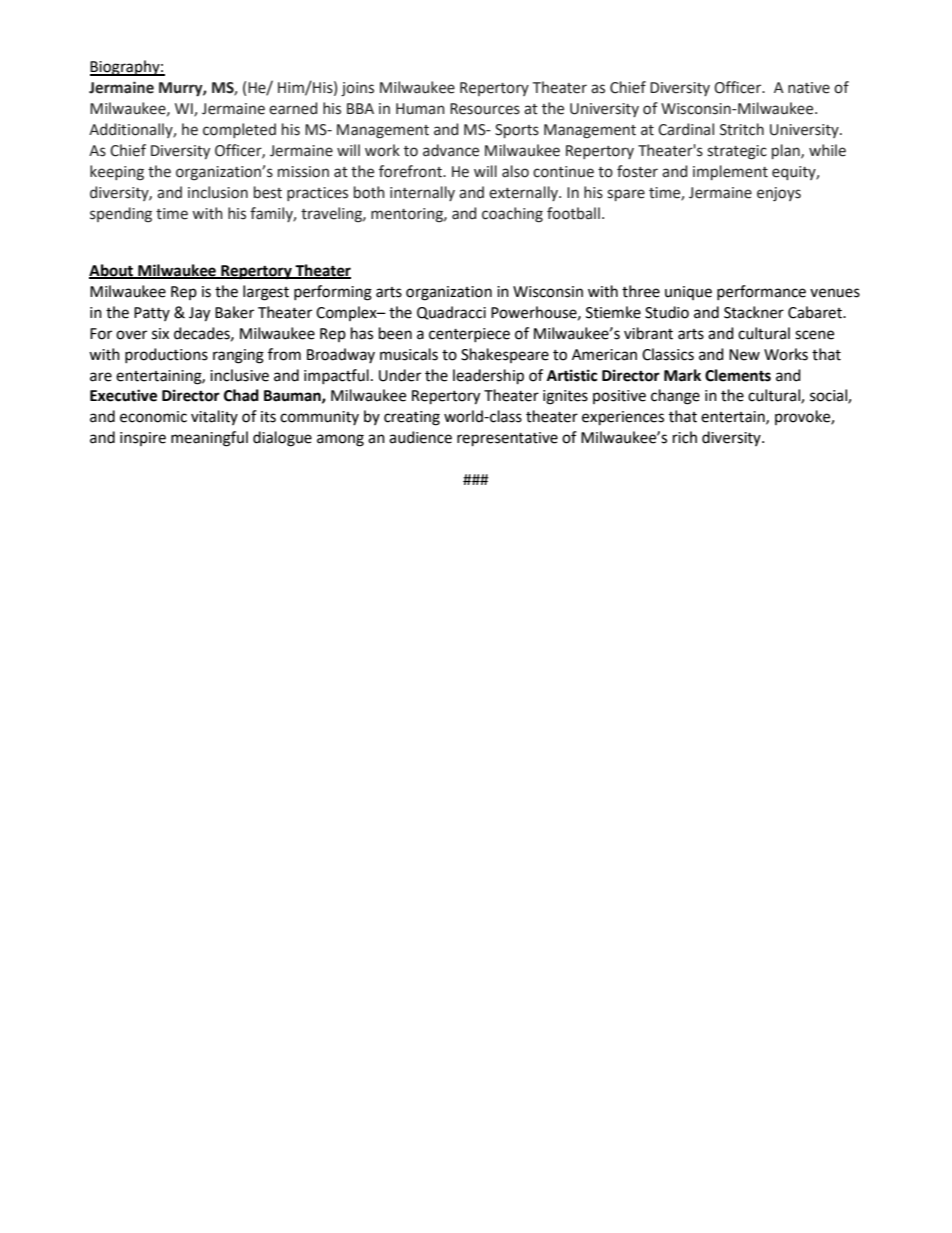  Describe the element at coordinates (485, 109) in the screenshot. I see `Resources` at that location.
